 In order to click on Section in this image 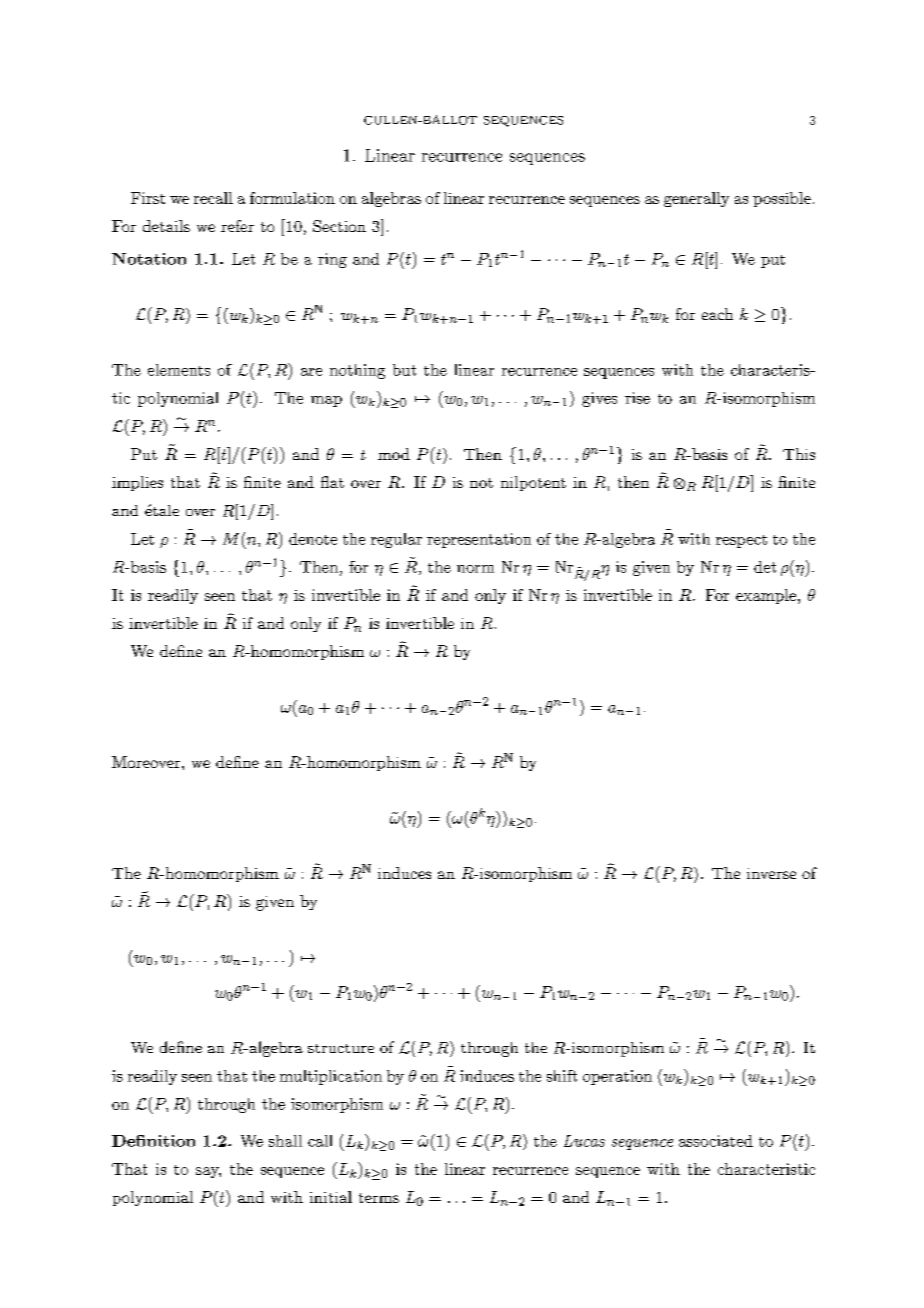, I will do `click(339, 226)`.
